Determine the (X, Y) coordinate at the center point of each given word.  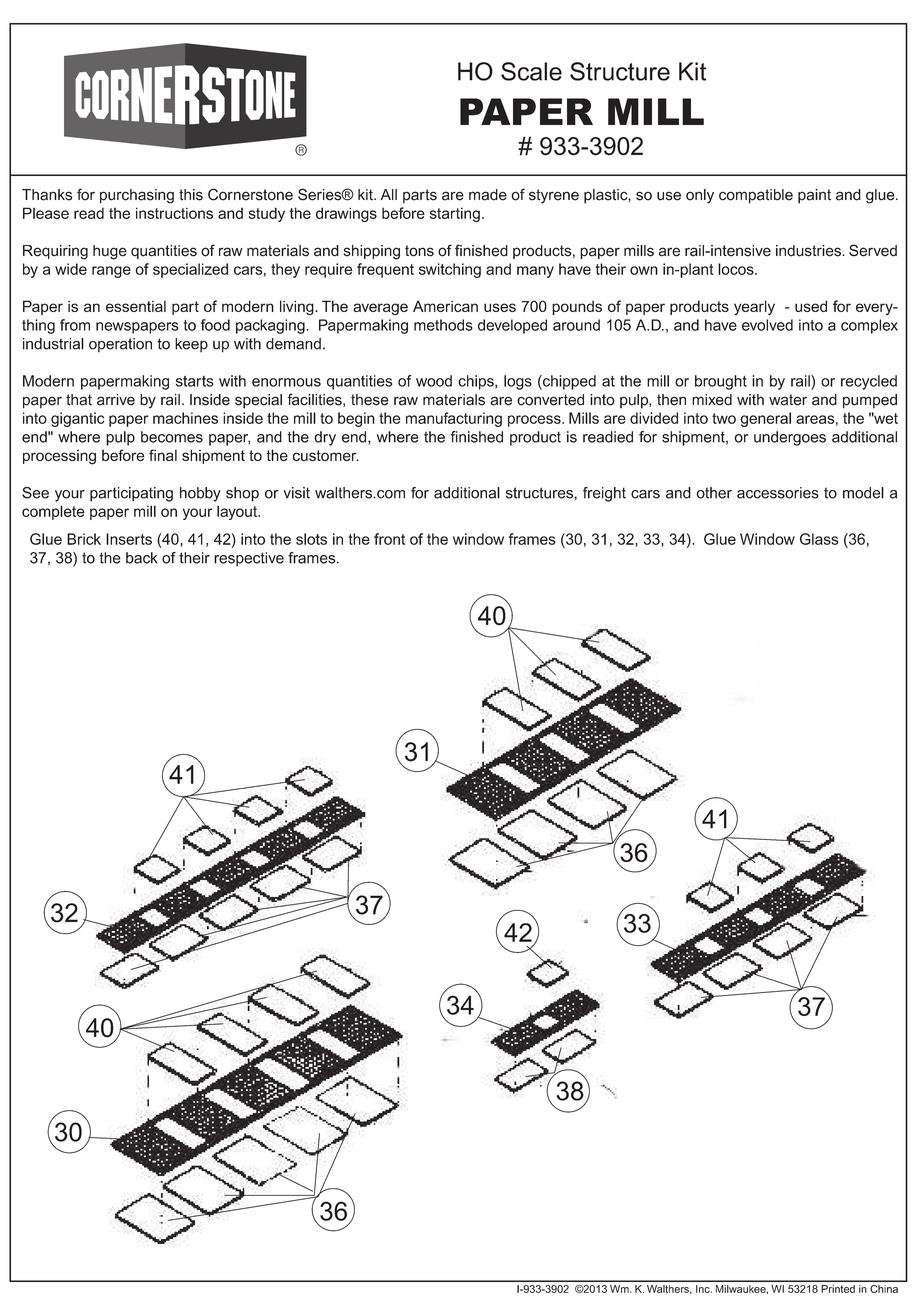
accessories (778, 493)
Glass (819, 539)
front (389, 539)
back (142, 558)
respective (249, 559)
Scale (531, 71)
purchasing (137, 196)
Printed (838, 1289)
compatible (756, 196)
